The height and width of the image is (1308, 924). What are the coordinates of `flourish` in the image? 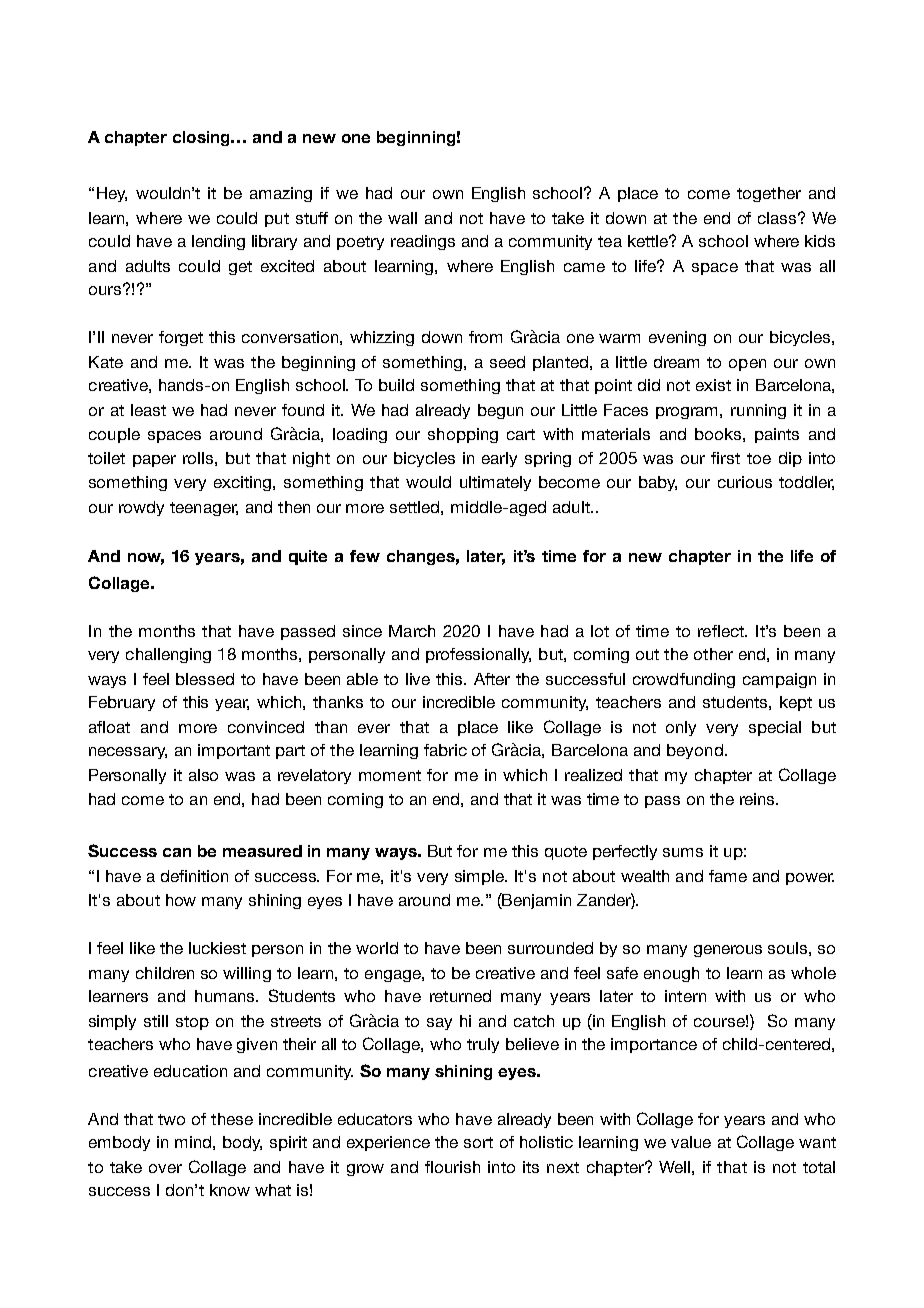 It's located at (452, 1167).
